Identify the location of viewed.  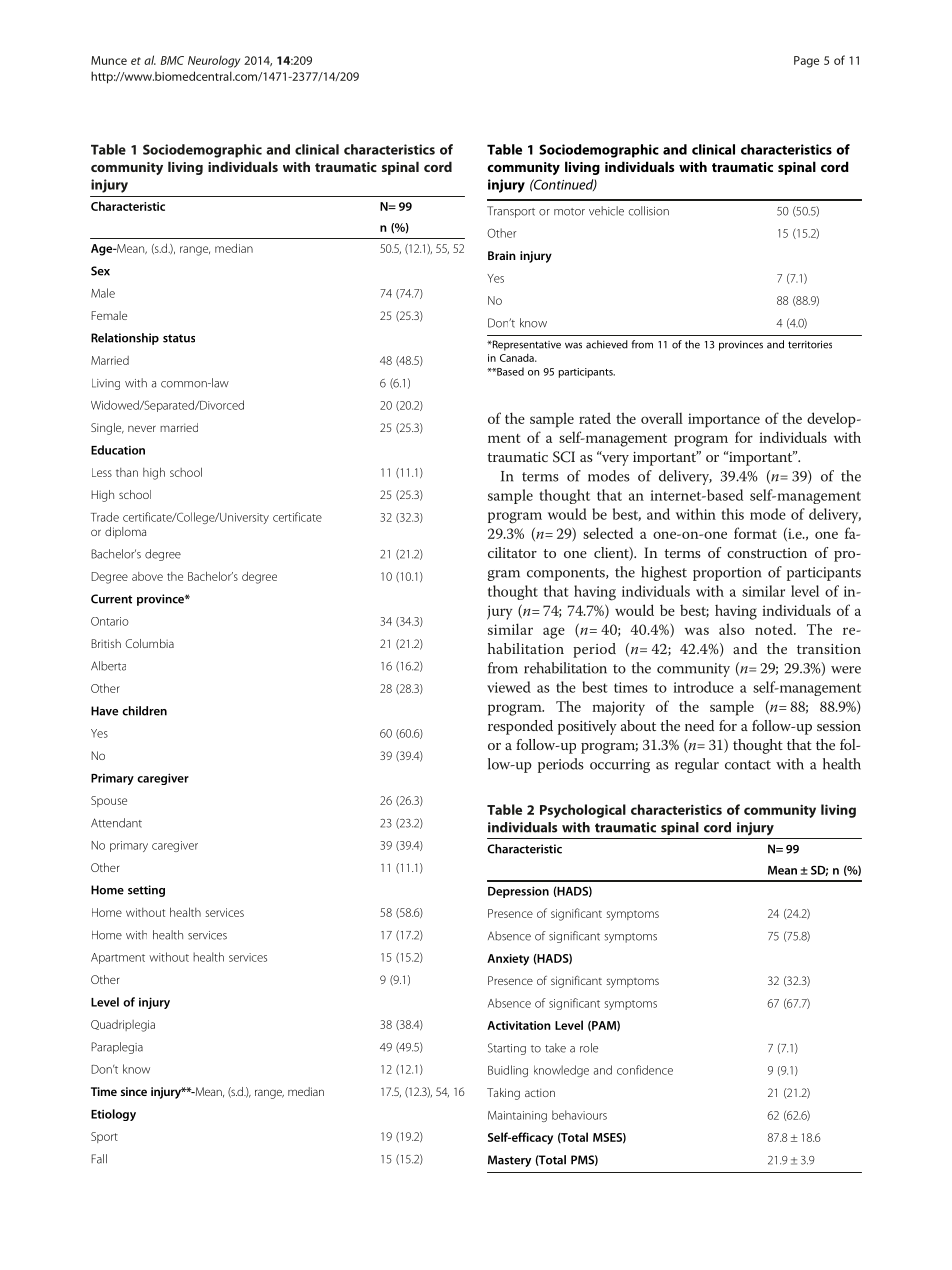
(509, 687).
